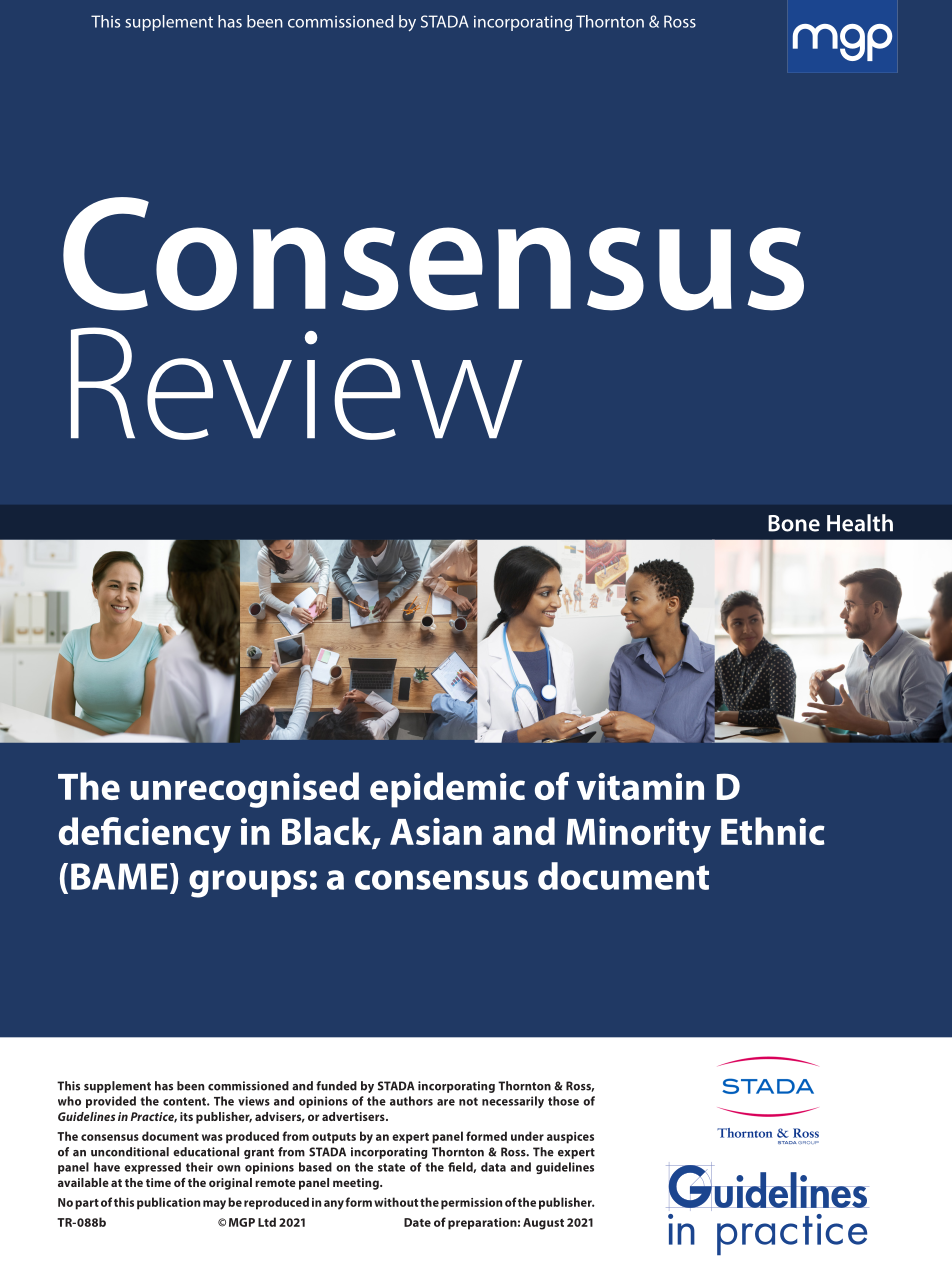  What do you see at coordinates (860, 523) in the screenshot?
I see `Health` at bounding box center [860, 523].
